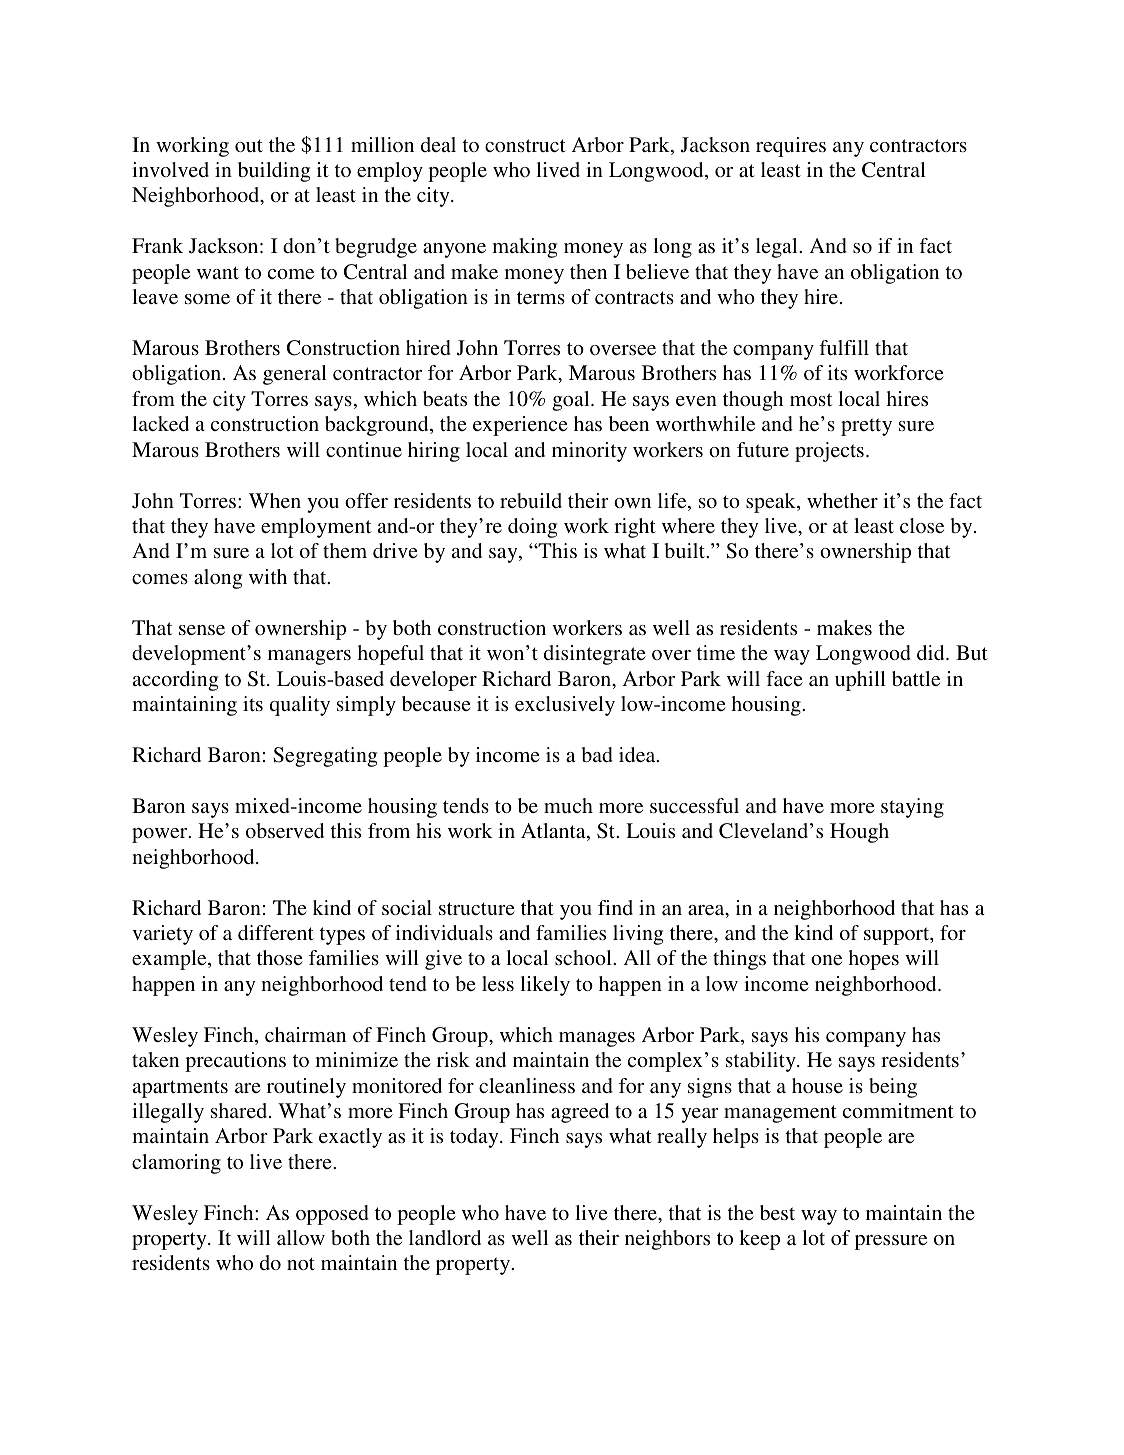  I want to click on neighbors, so click(667, 1240).
